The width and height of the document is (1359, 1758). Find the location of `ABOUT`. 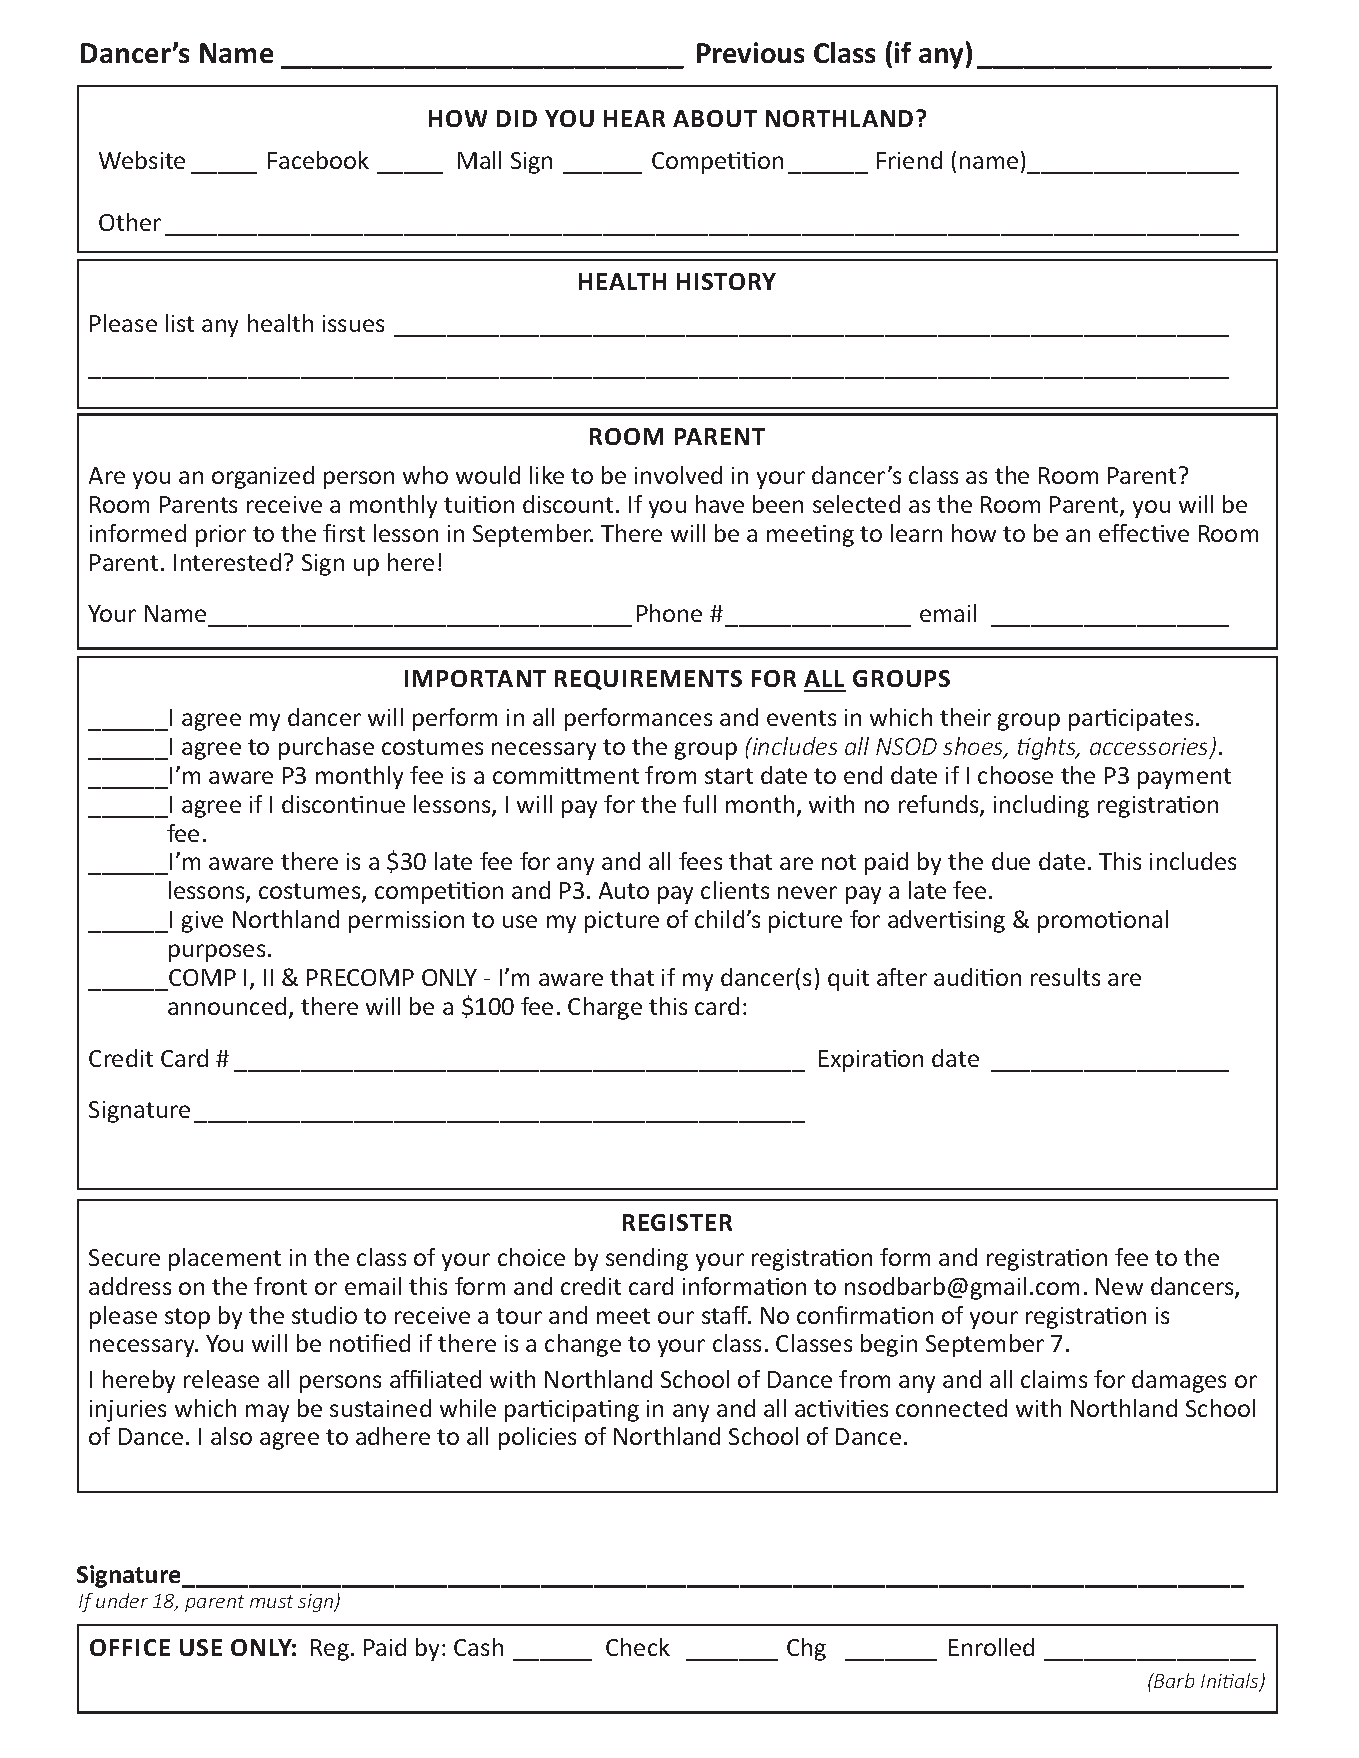

ABOUT is located at coordinates (715, 118).
